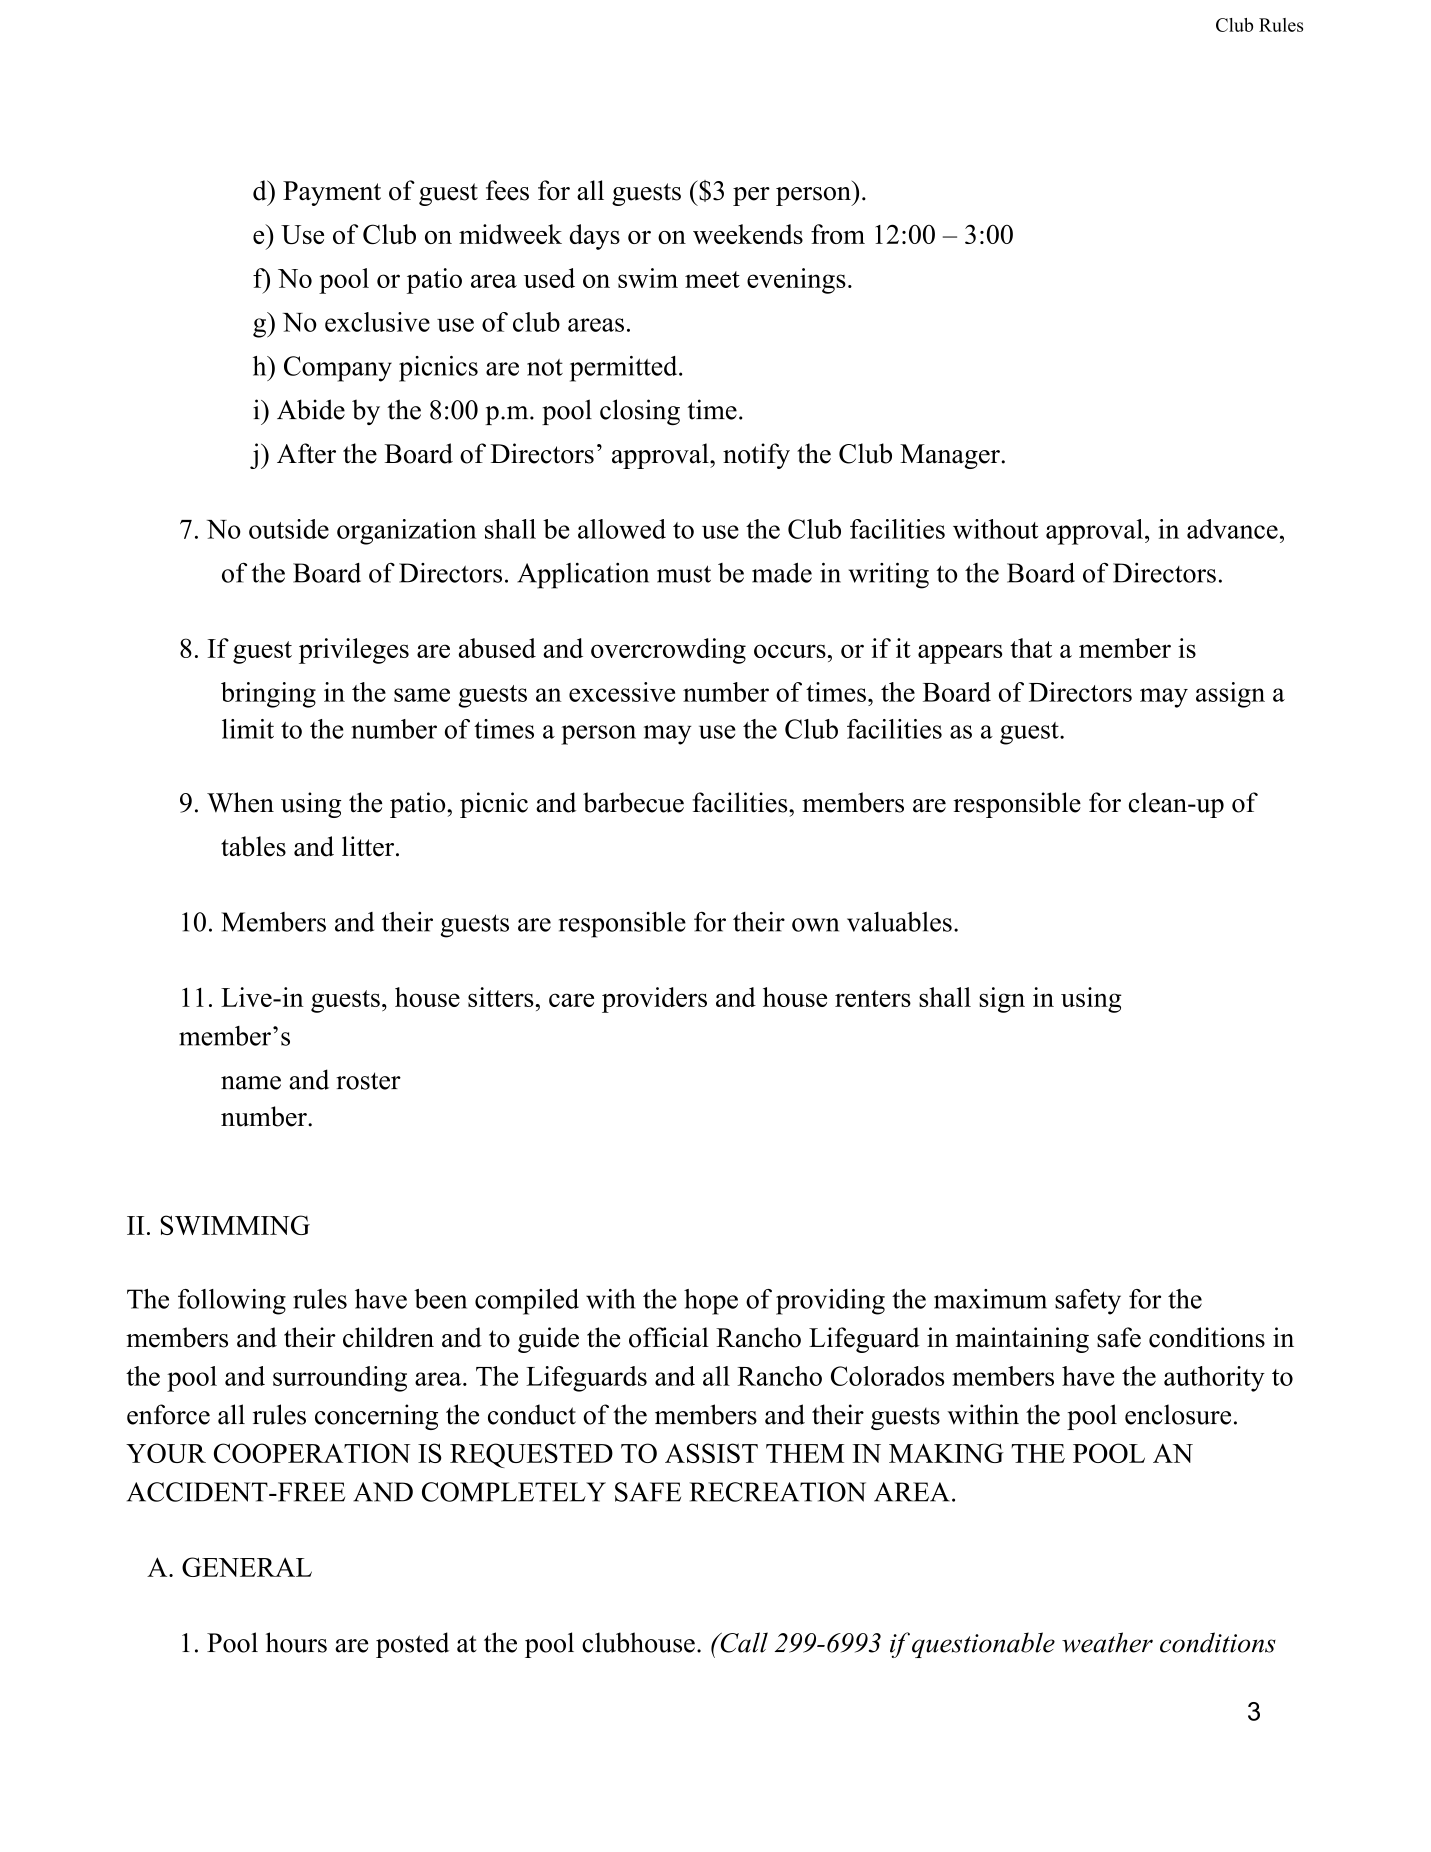 The image size is (1431, 1852). I want to click on tables, so click(253, 846).
